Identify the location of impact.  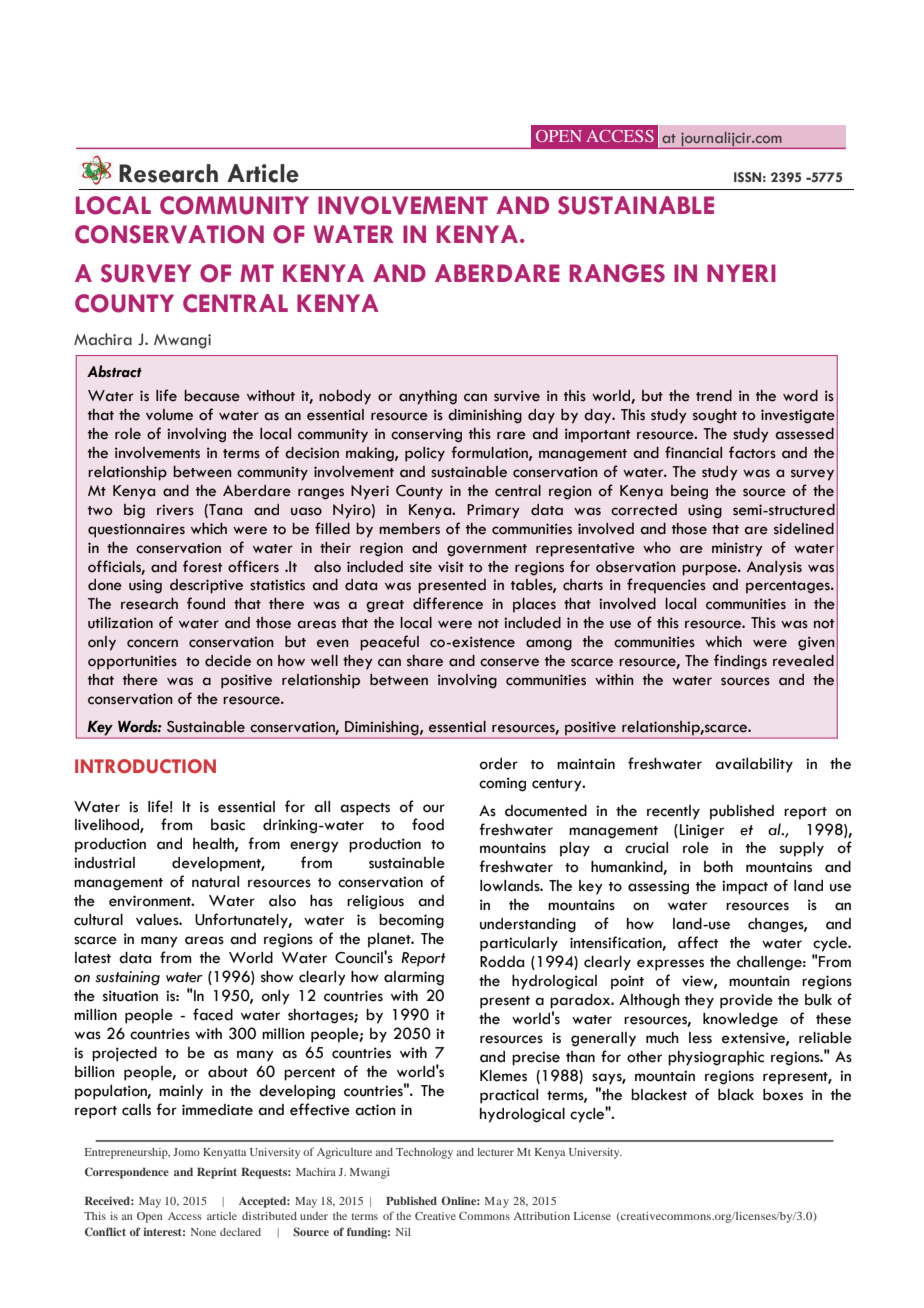
(745, 887).
